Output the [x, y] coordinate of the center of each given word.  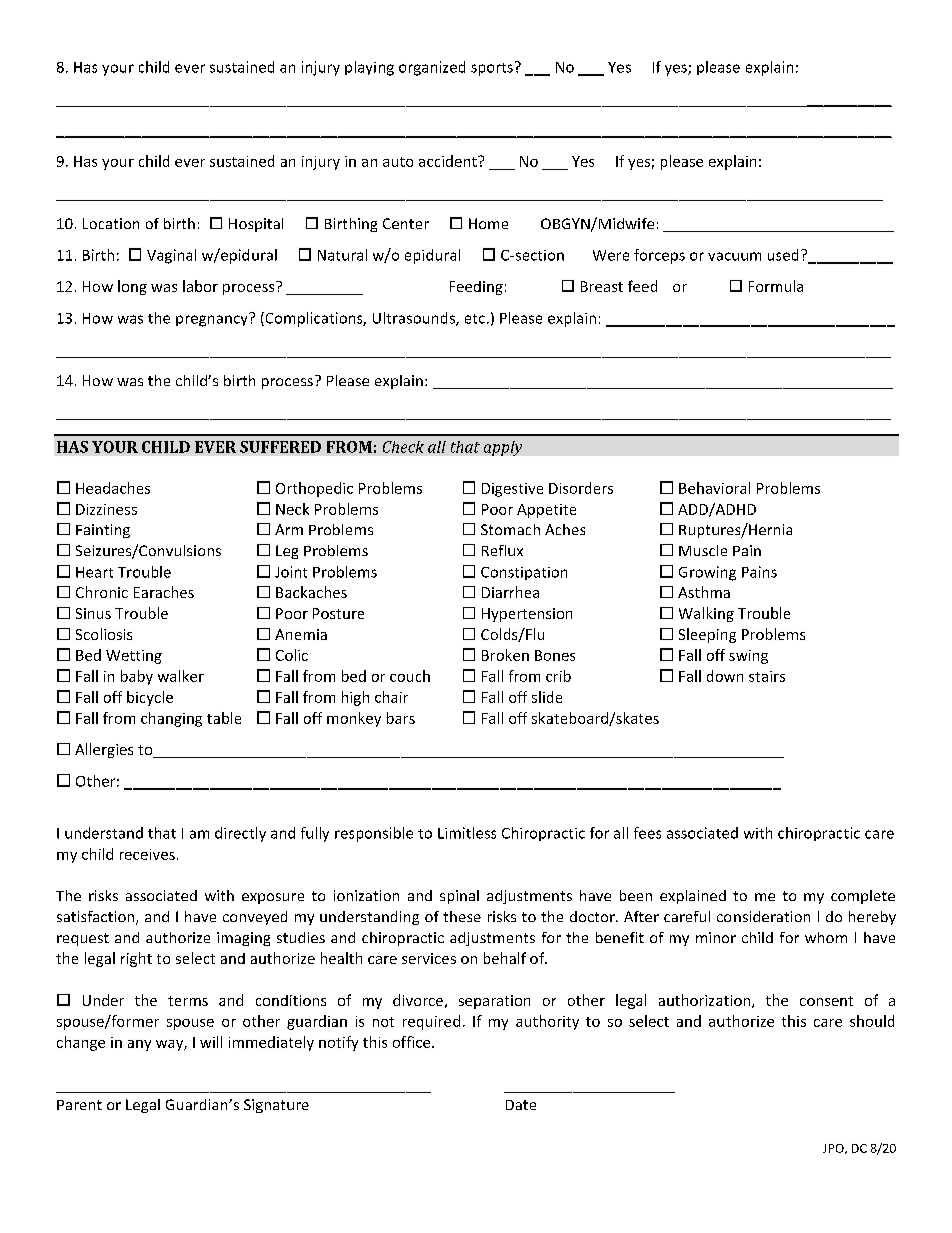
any [139, 1045]
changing [171, 719]
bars [401, 718]
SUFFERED [280, 447]
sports [492, 69]
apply [503, 448]
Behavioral [714, 488]
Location [111, 223]
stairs [767, 676]
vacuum [734, 256]
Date [521, 1105]
